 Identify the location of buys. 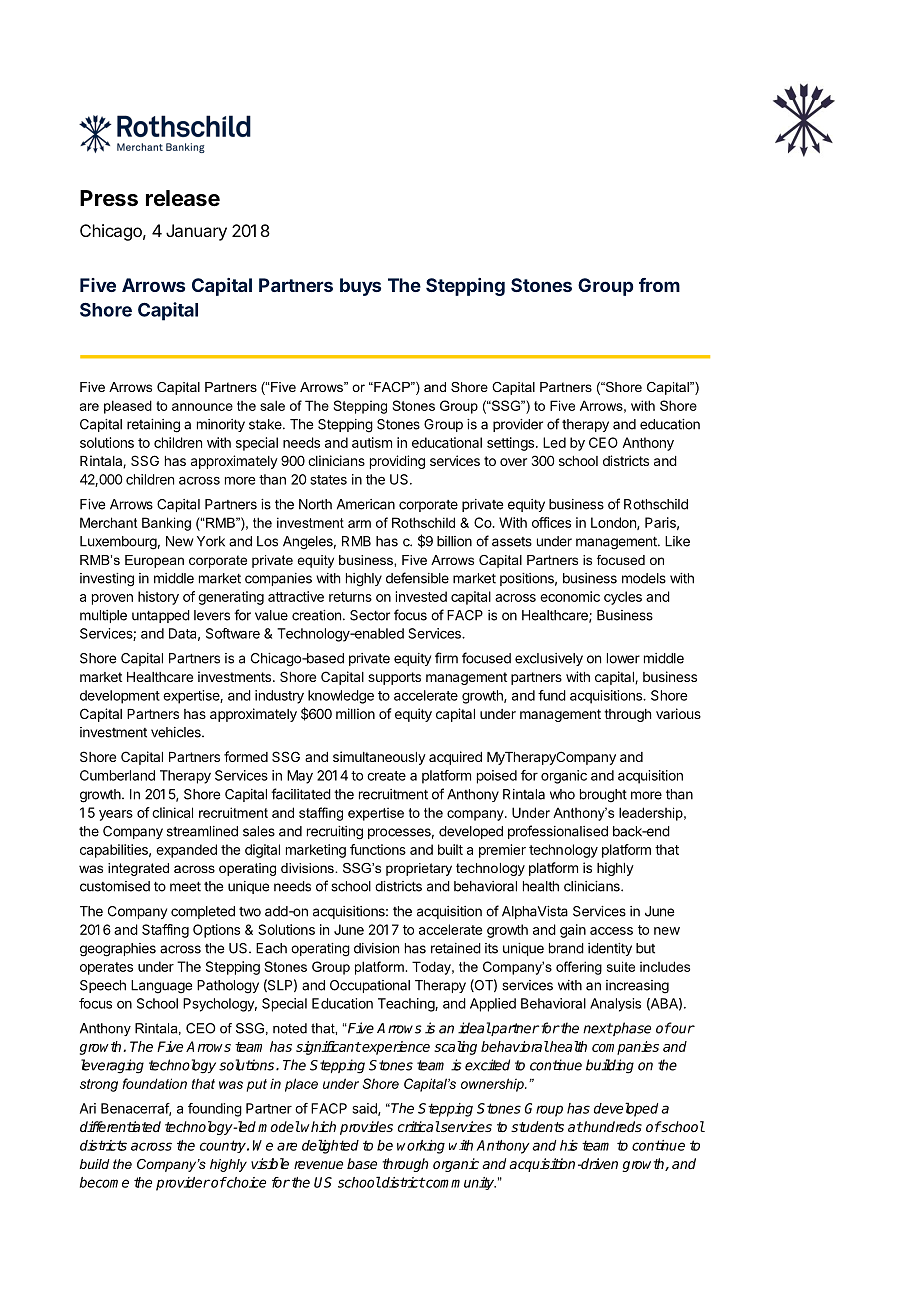
(360, 287).
